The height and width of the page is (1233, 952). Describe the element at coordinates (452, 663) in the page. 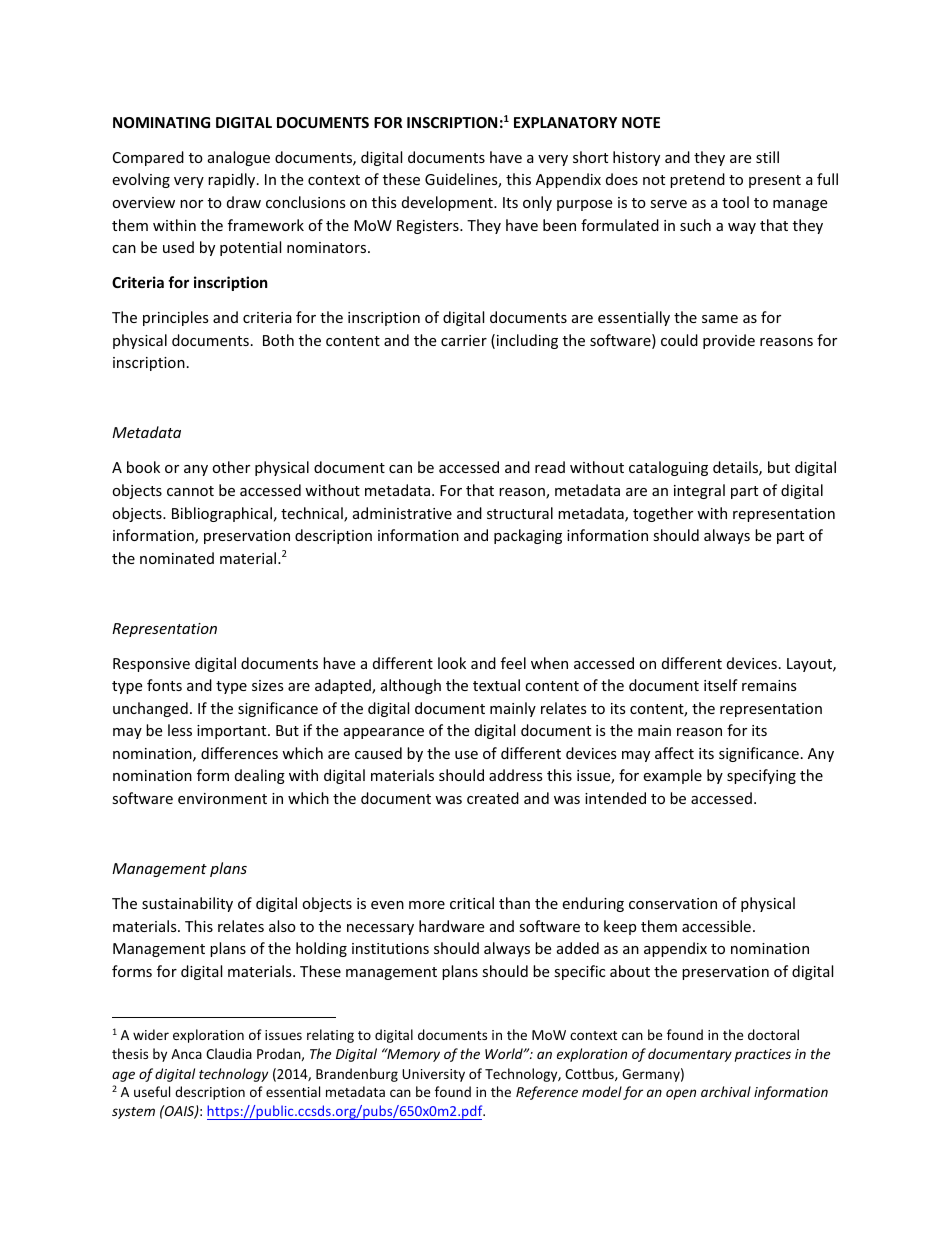

I see `look` at that location.
